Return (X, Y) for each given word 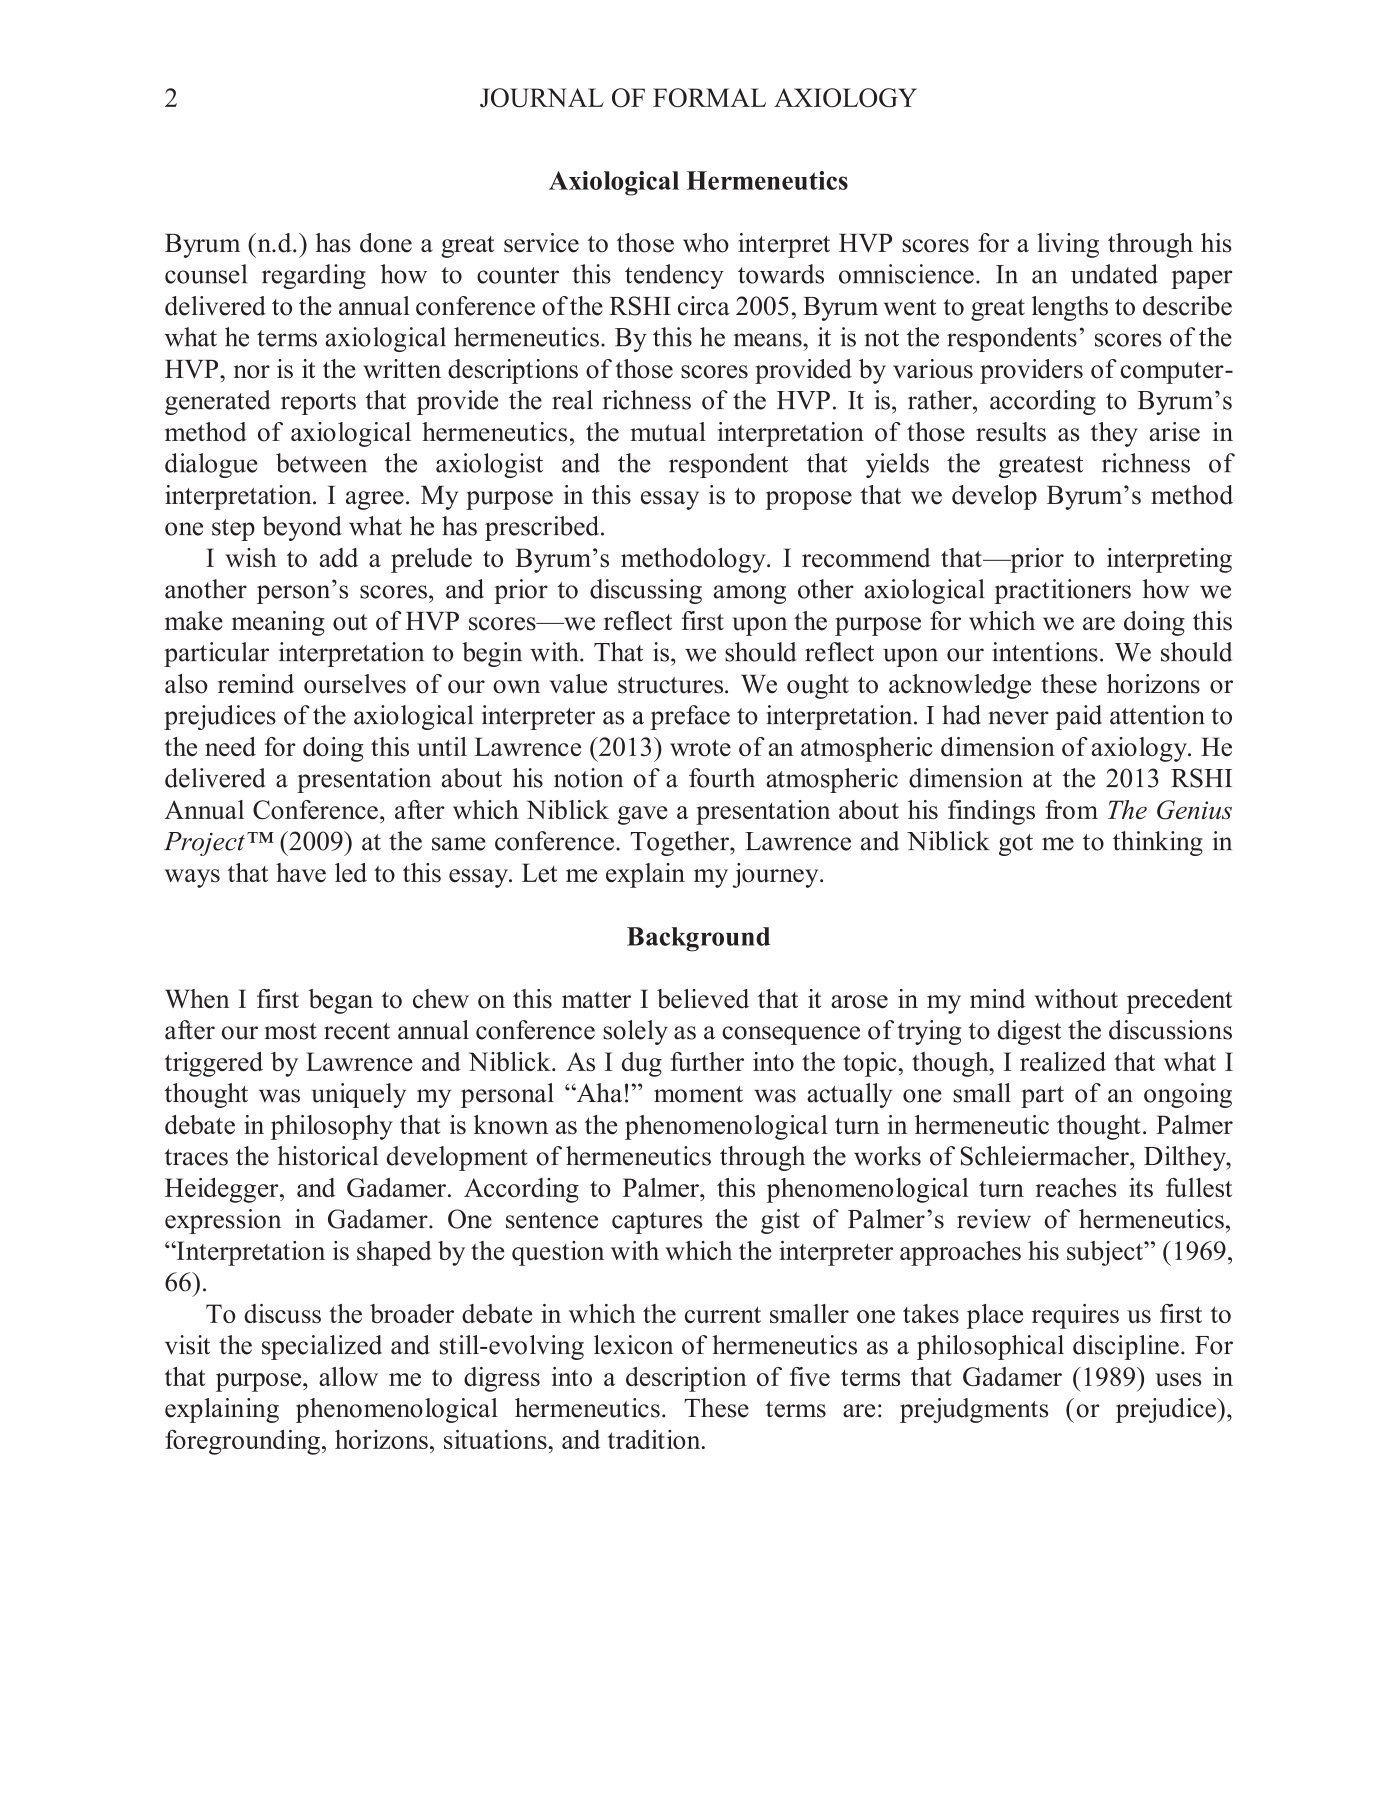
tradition (655, 1439)
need (230, 747)
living (1068, 245)
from (1071, 810)
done (386, 243)
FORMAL (709, 97)
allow (348, 1376)
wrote (700, 748)
